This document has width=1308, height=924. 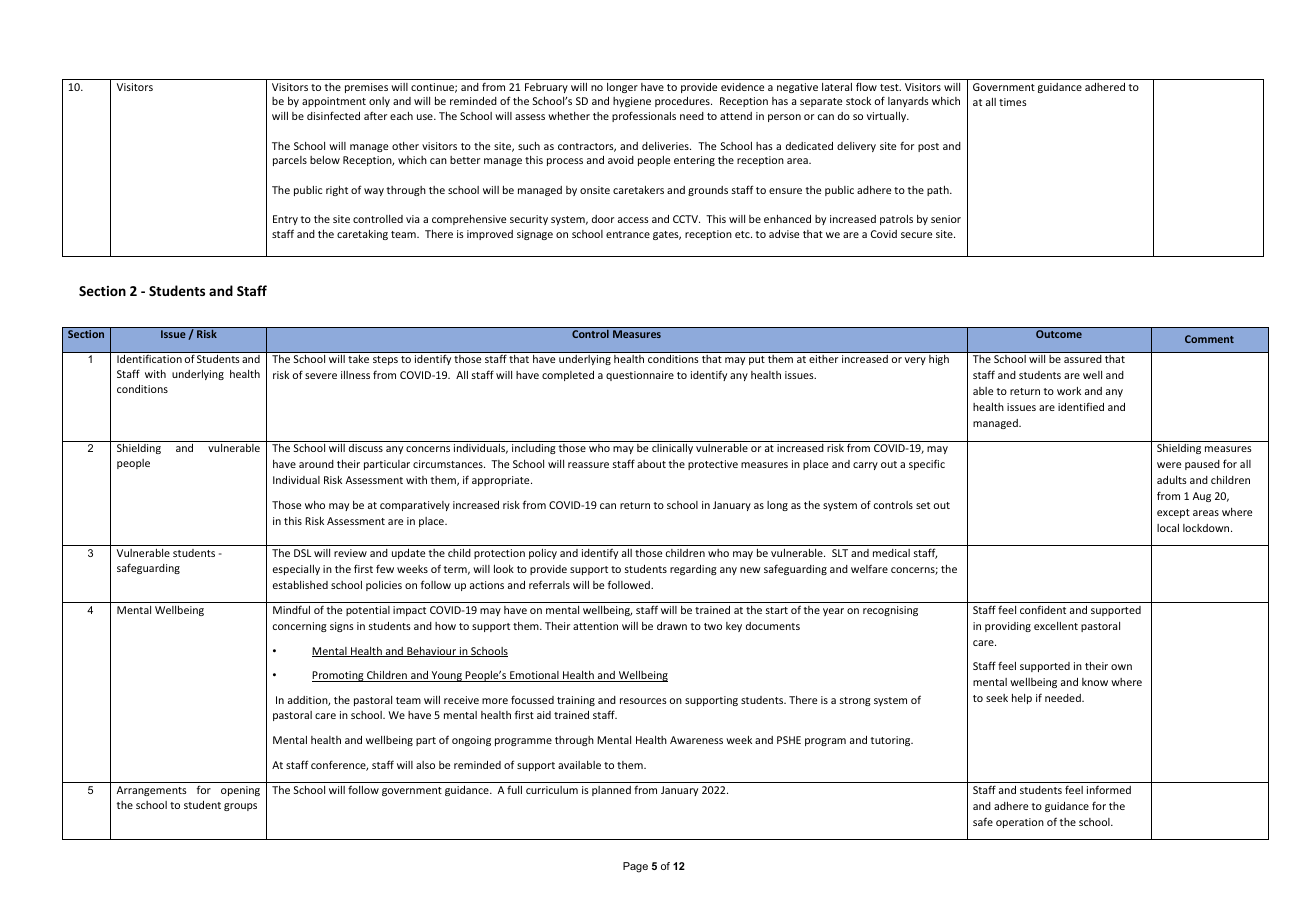 What do you see at coordinates (683, 102) in the document?
I see `procedures` at bounding box center [683, 102].
